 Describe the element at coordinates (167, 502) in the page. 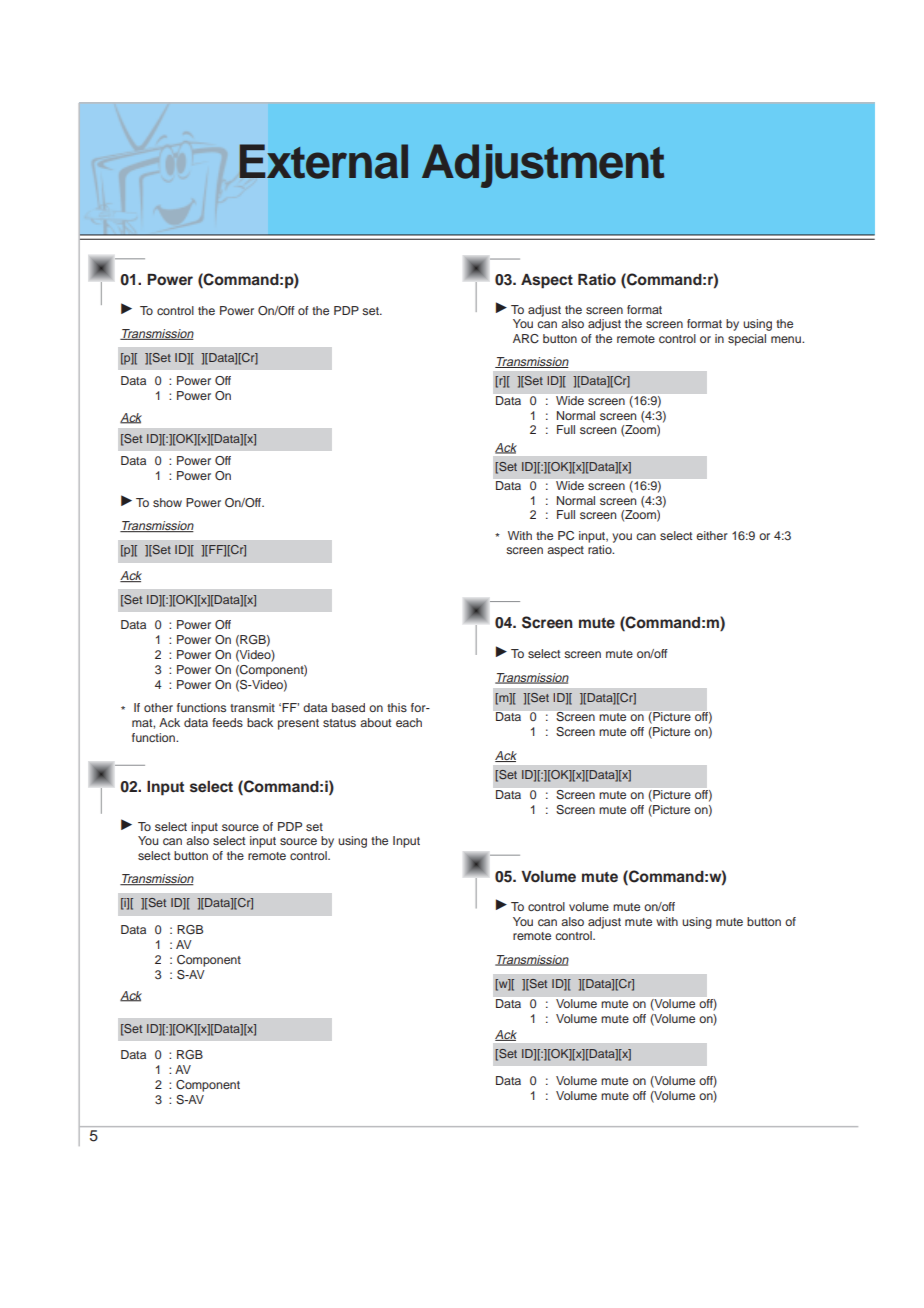

I see `show` at that location.
